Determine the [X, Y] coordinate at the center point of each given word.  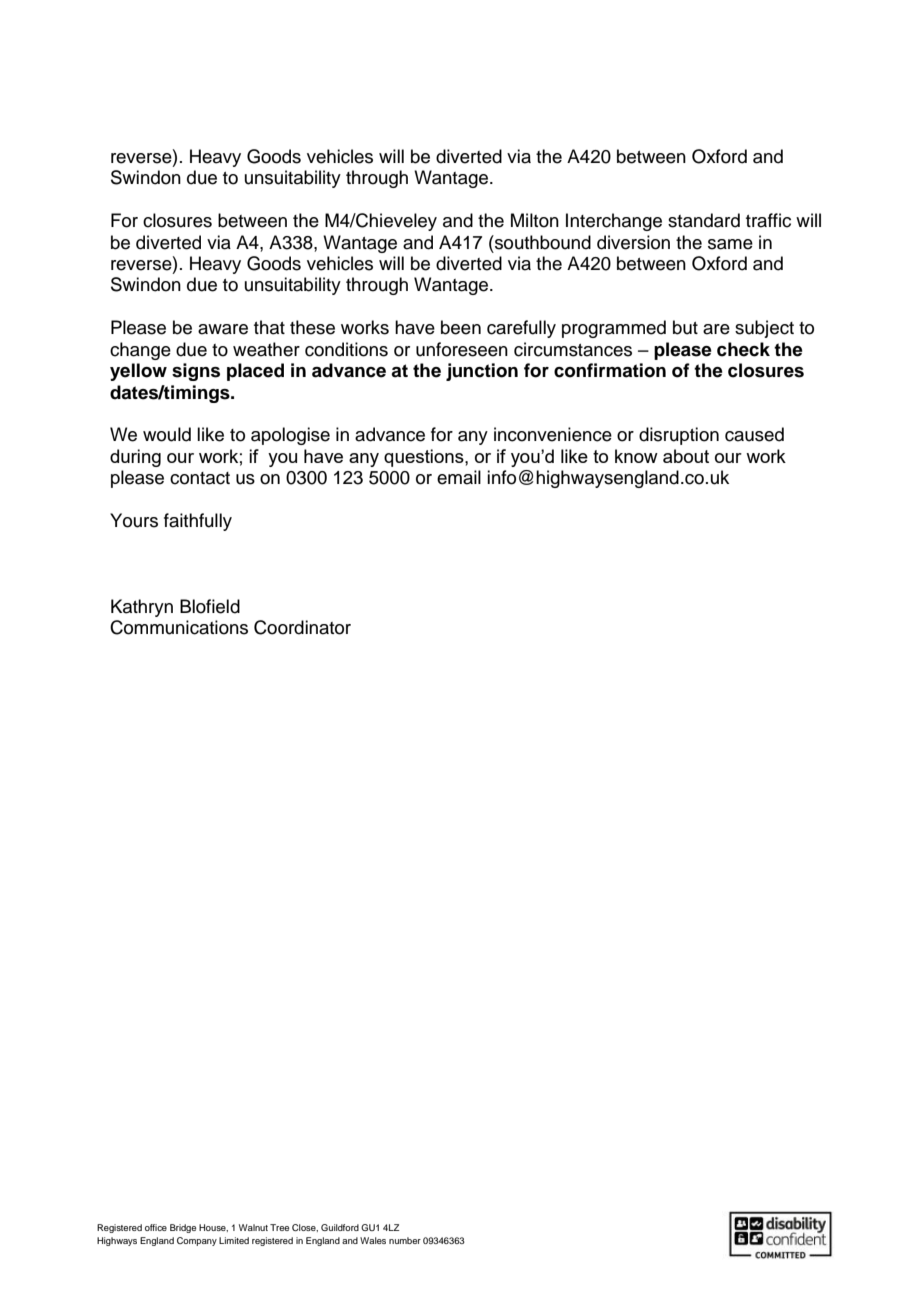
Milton [535, 220]
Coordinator [302, 627]
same [730, 244]
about [686, 456]
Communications [179, 627]
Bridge [183, 1228]
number [405, 1240]
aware [223, 329]
